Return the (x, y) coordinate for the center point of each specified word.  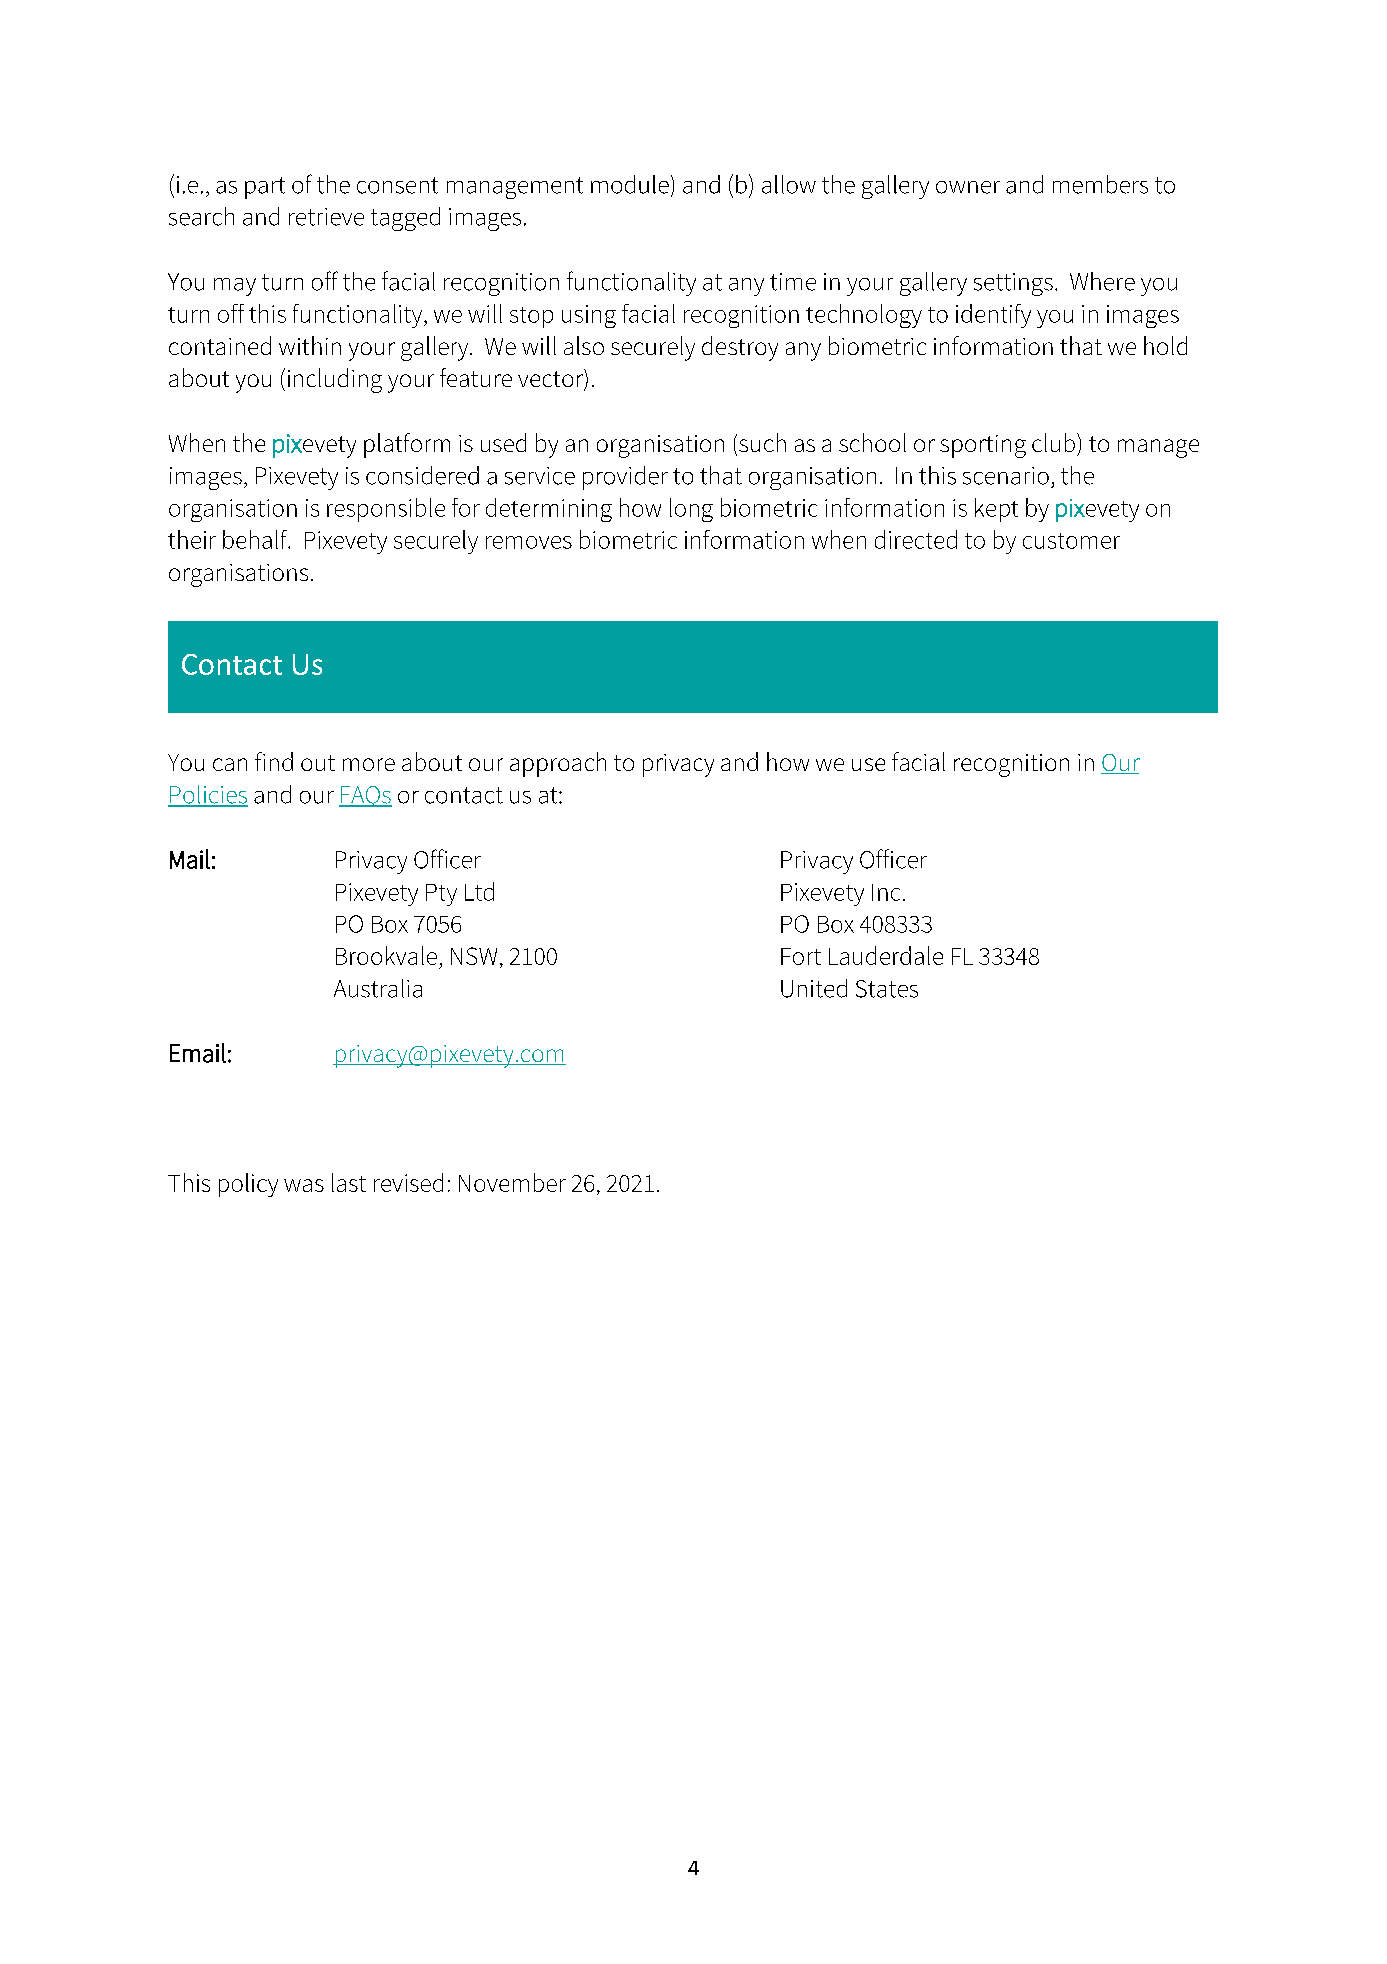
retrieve (326, 217)
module (630, 184)
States (887, 989)
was (304, 1185)
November (512, 1182)
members (1100, 184)
